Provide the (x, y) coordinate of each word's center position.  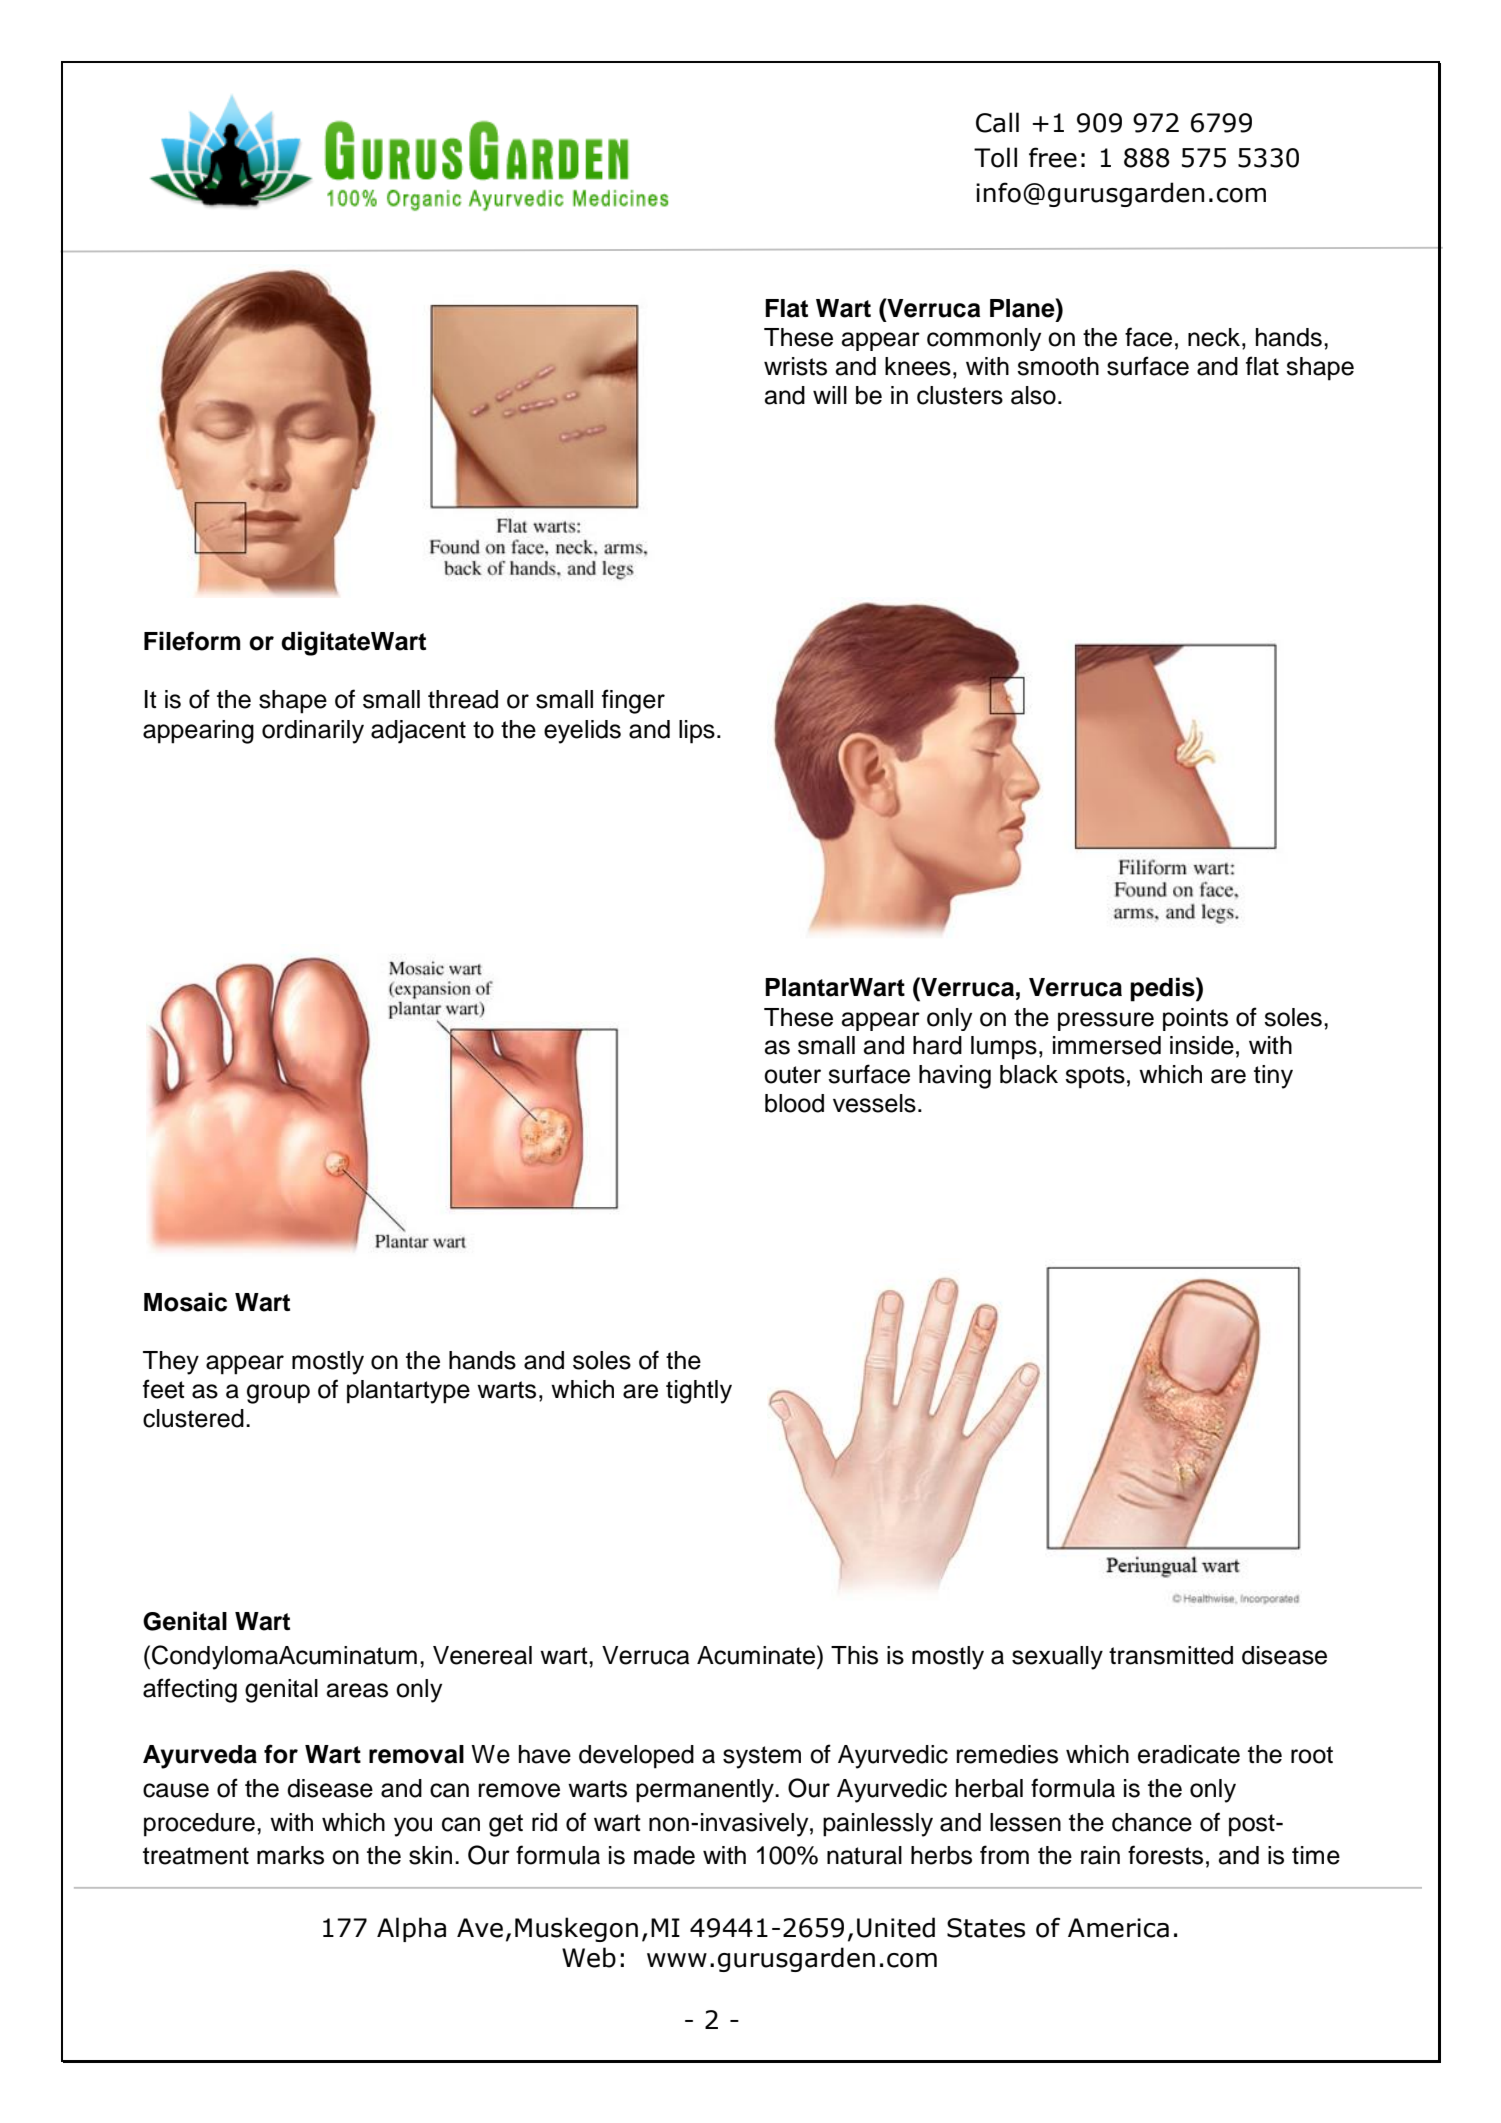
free (1053, 157)
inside (1202, 1045)
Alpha (411, 1929)
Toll (995, 157)
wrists (795, 366)
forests (1165, 1855)
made (664, 1855)
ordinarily (313, 732)
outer (792, 1075)
